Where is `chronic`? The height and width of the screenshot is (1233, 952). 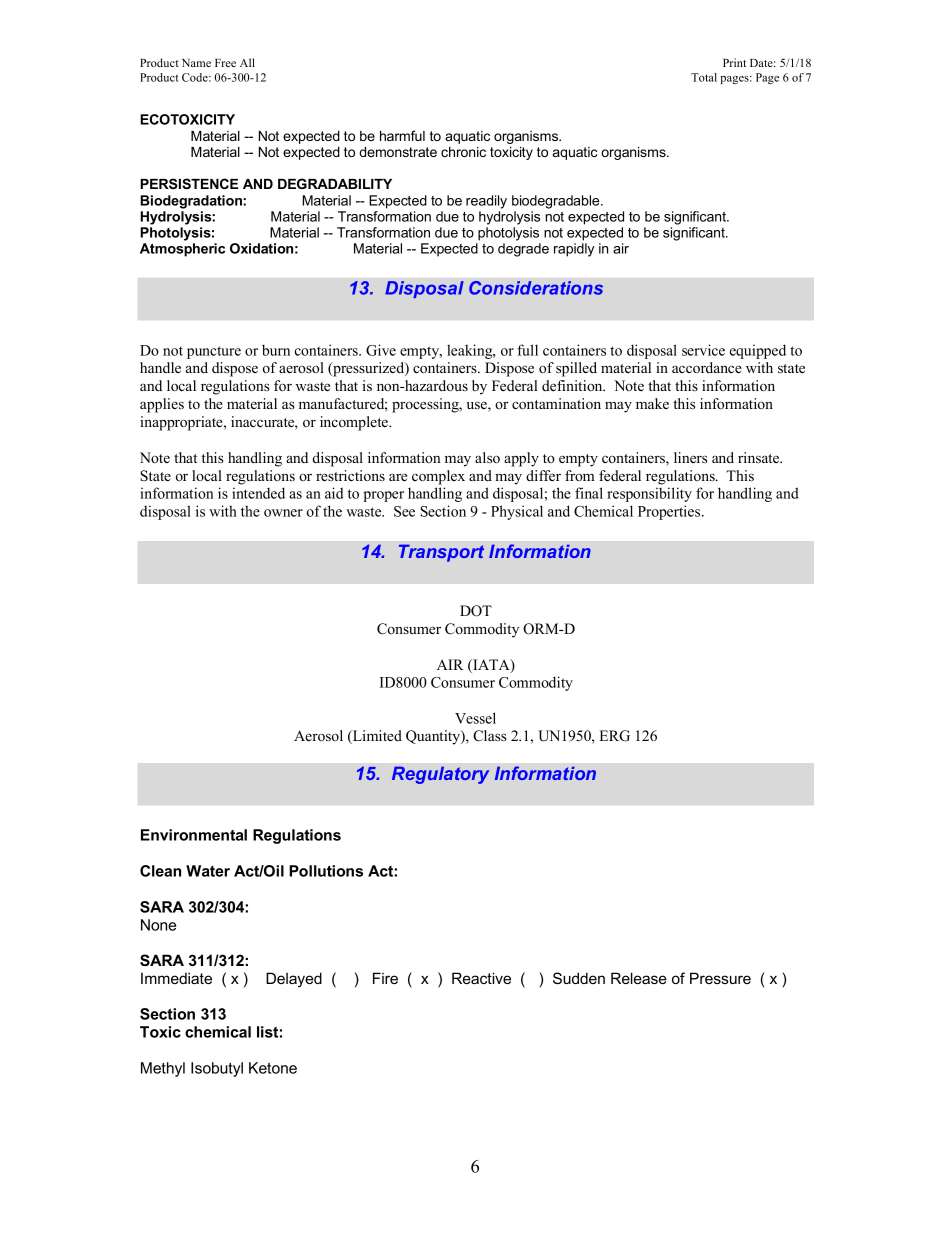
chronic is located at coordinates (463, 152).
